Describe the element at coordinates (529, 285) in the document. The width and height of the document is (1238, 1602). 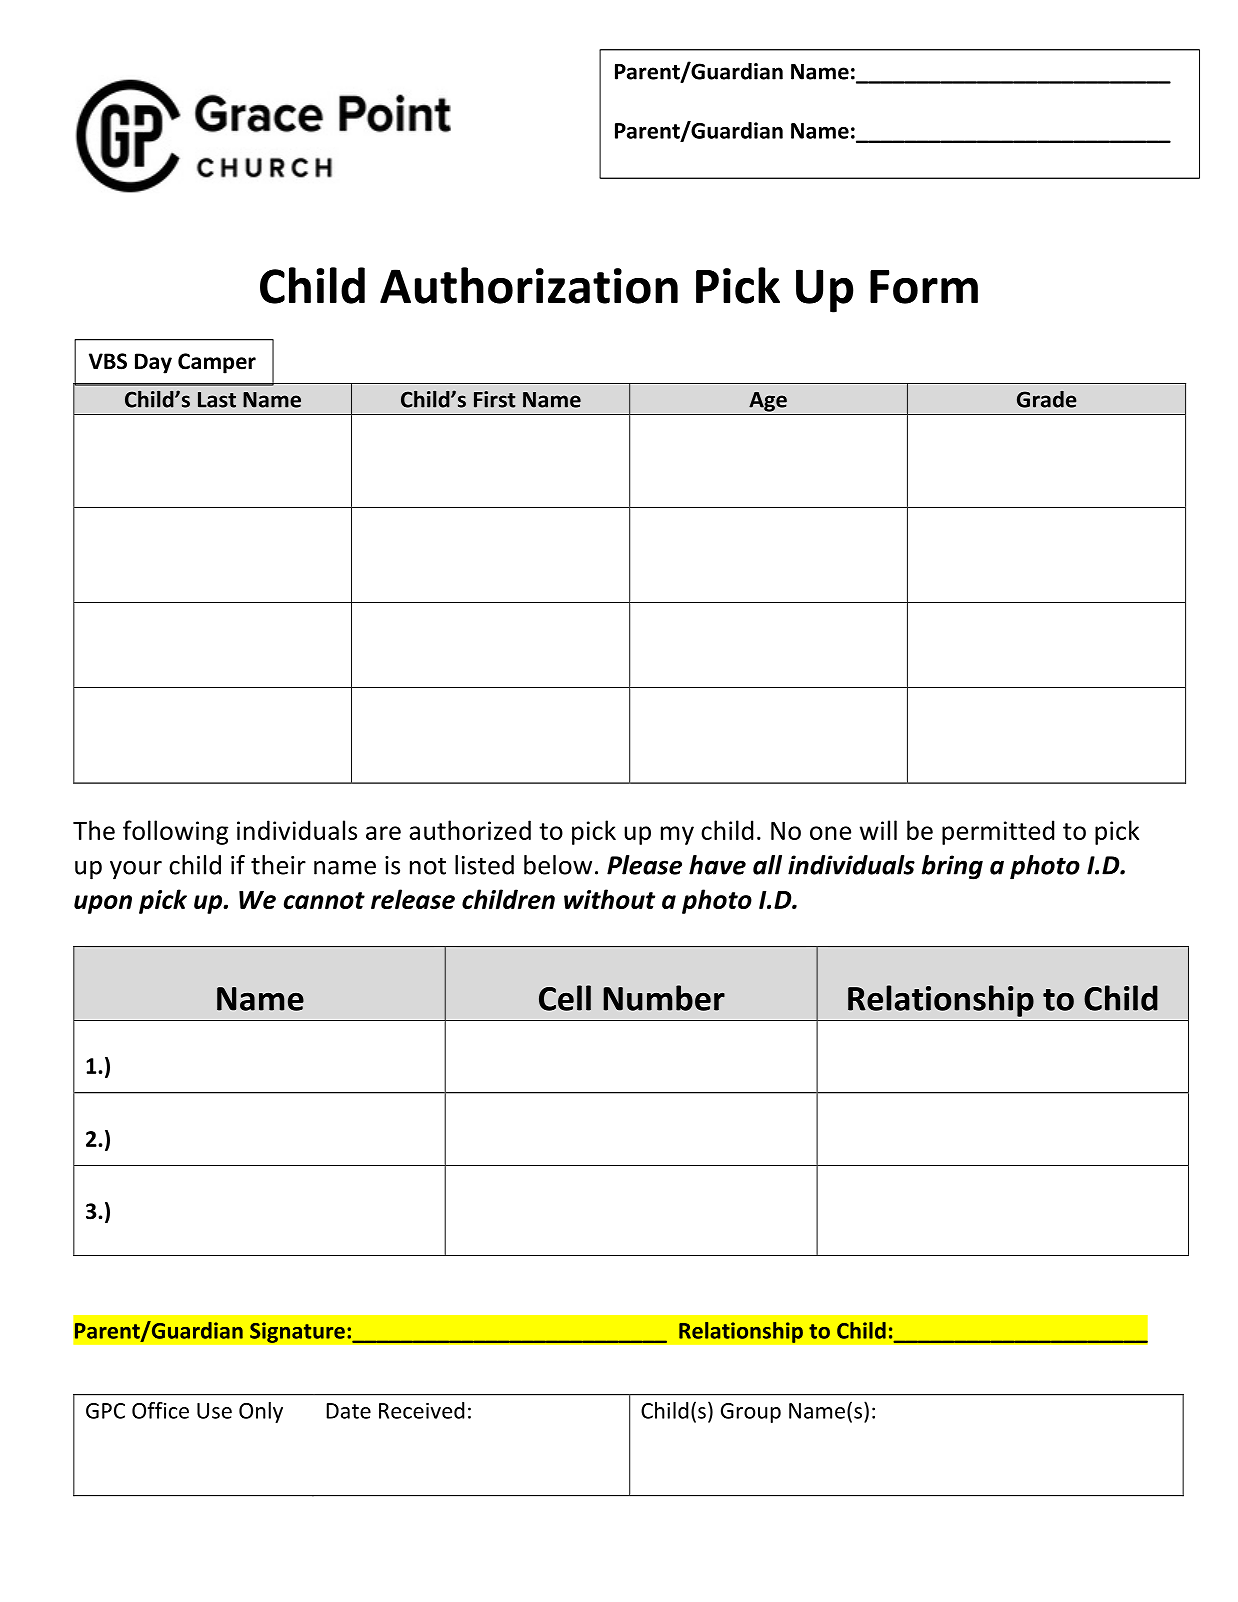
I see `Authorization` at that location.
